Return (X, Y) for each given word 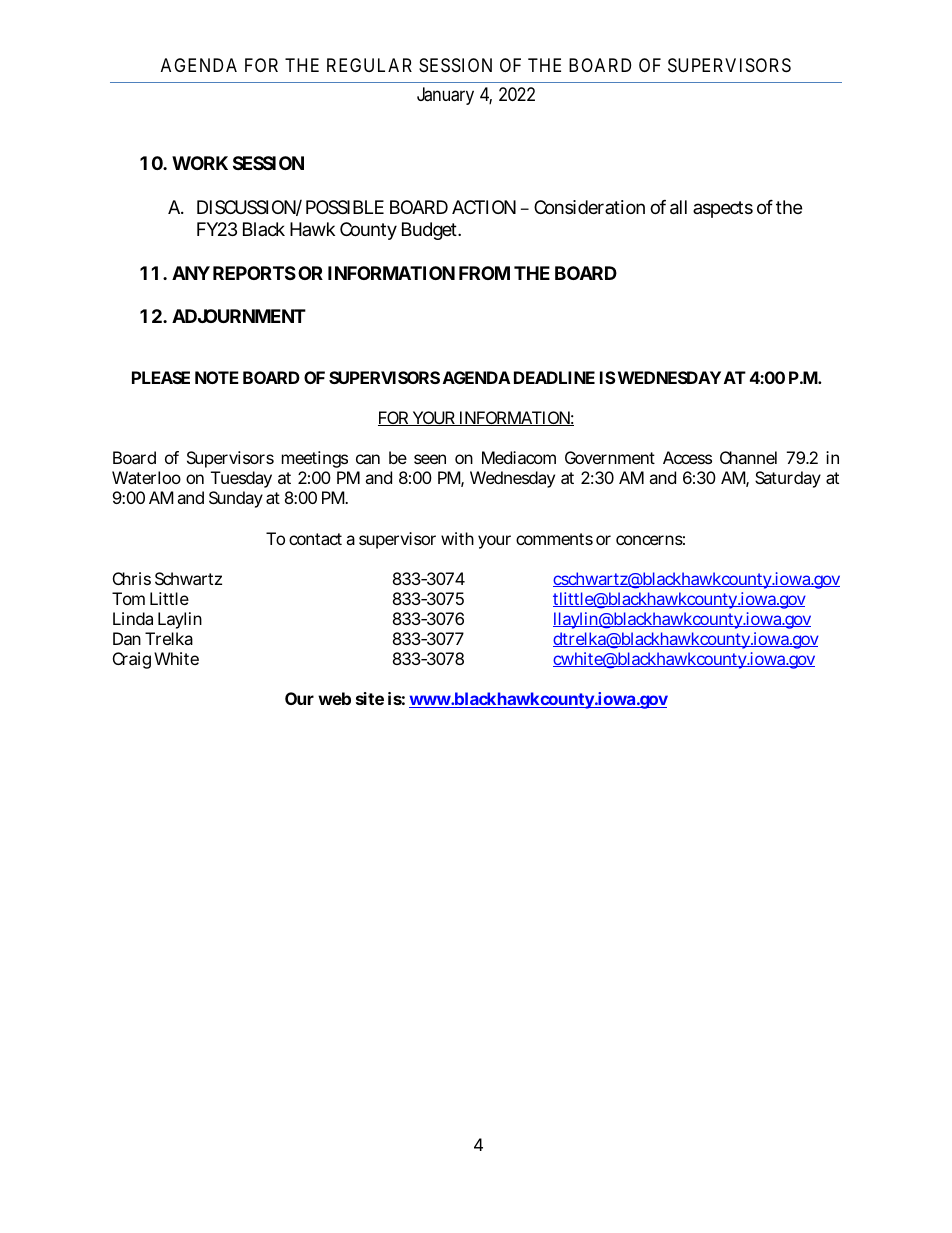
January (445, 96)
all (678, 207)
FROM (484, 273)
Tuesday (241, 481)
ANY (191, 273)
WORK (200, 163)
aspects (723, 209)
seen (430, 459)
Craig (132, 660)
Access (687, 457)
